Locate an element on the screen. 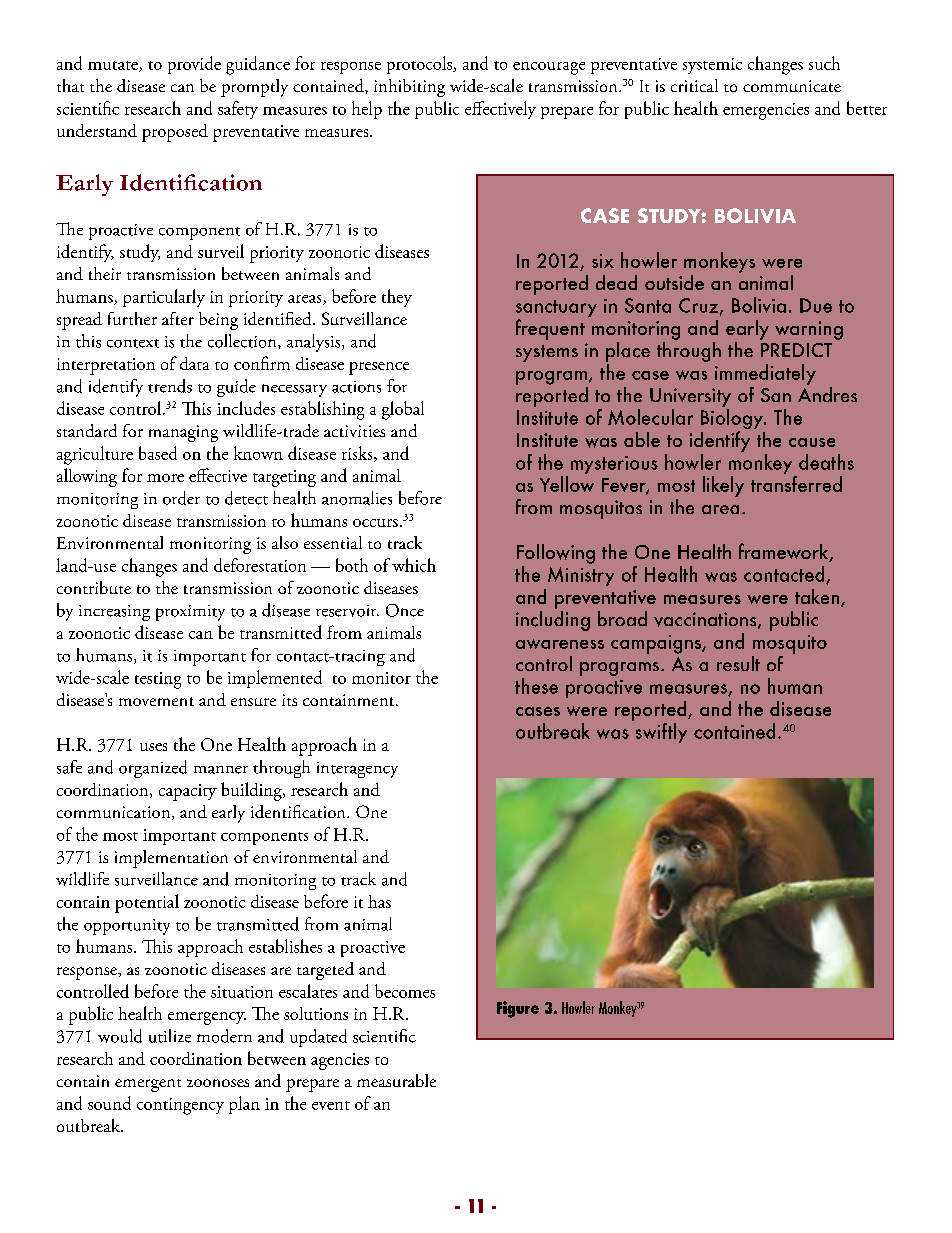 This screenshot has height=1233, width=952. uses is located at coordinates (153, 747).
